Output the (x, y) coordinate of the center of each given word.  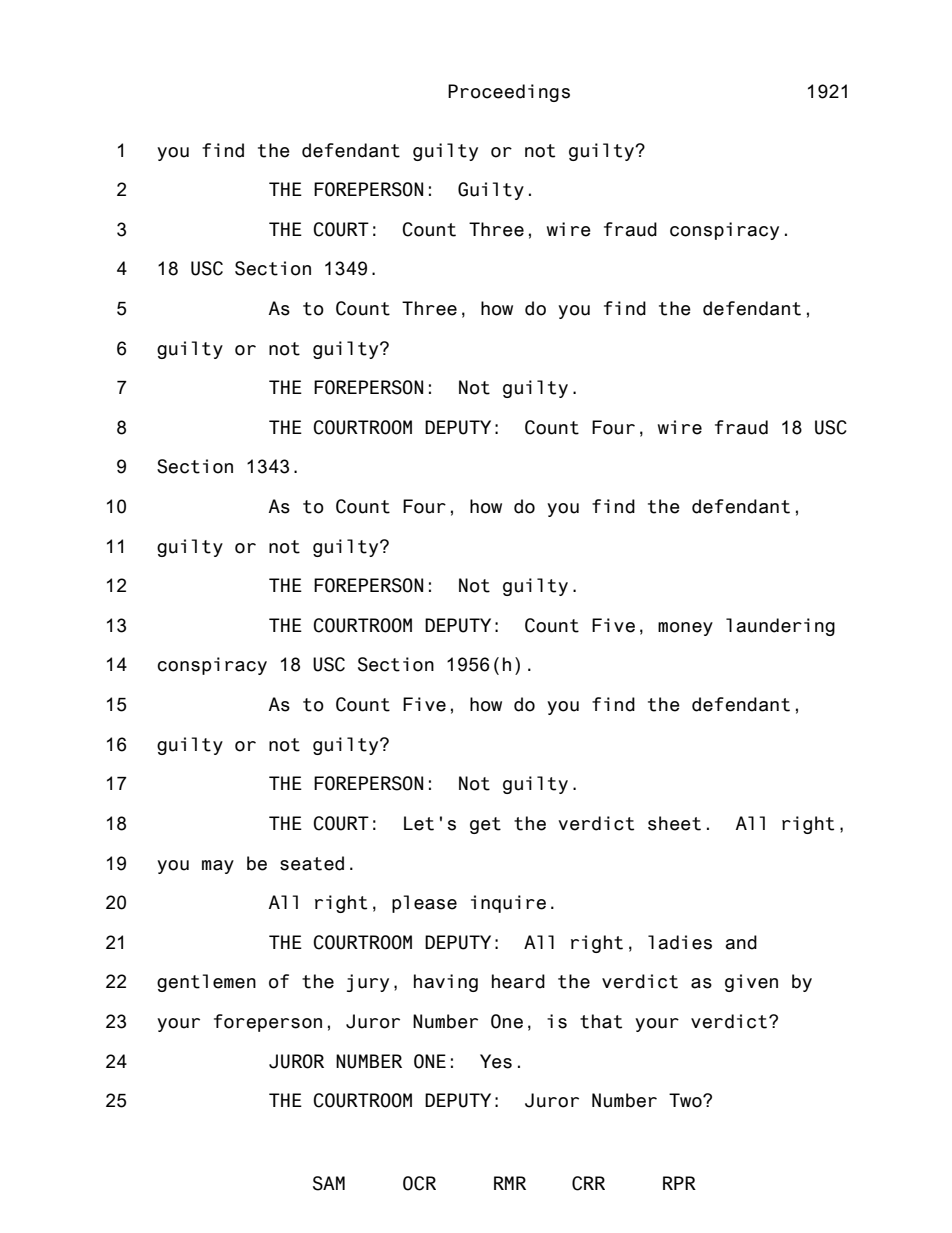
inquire (508, 904)
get (485, 825)
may (218, 867)
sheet (674, 823)
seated (312, 863)
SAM (329, 1183)
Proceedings (509, 93)
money (685, 629)
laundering (780, 627)
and (741, 942)
